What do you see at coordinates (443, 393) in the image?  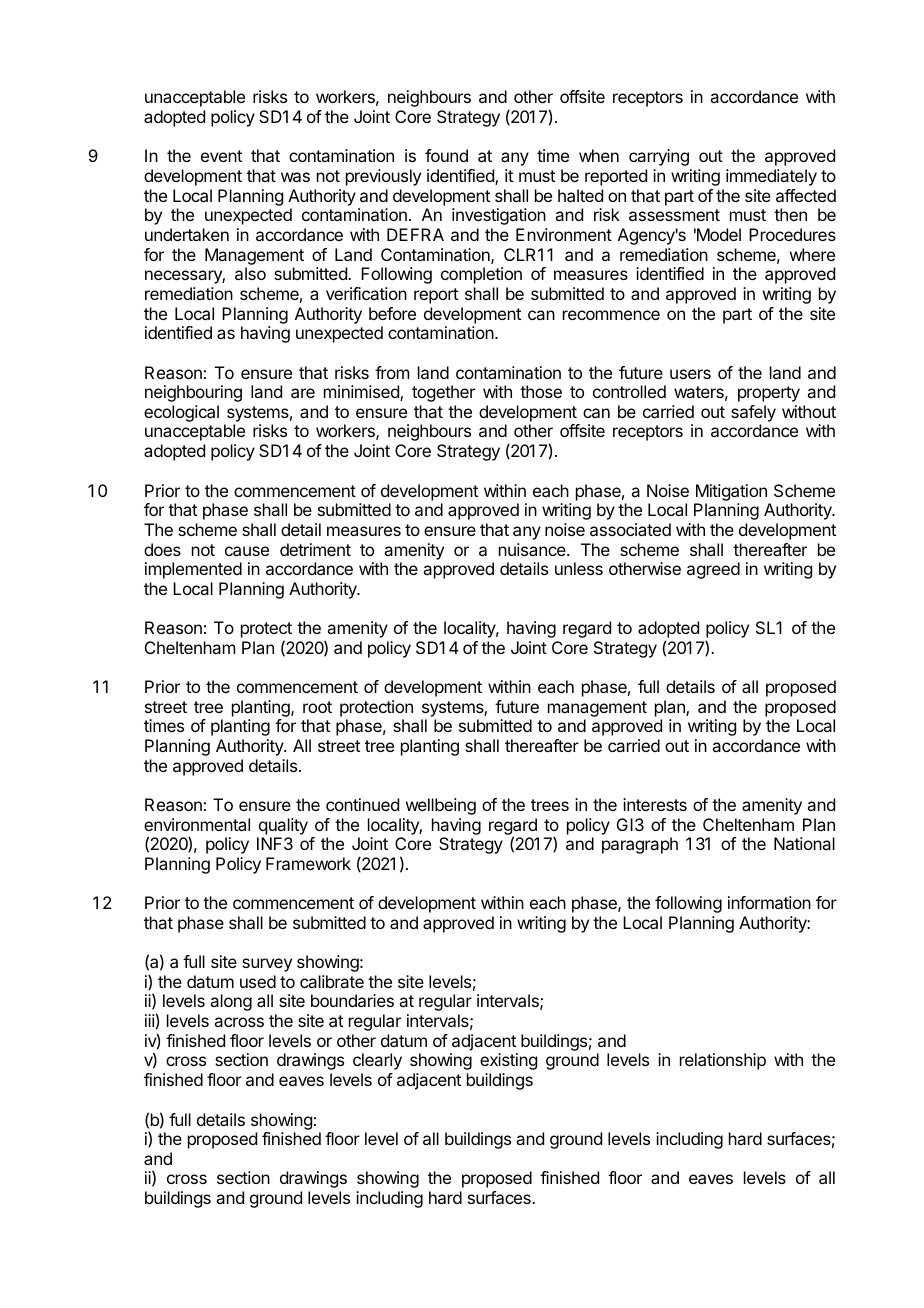 I see `together` at bounding box center [443, 393].
